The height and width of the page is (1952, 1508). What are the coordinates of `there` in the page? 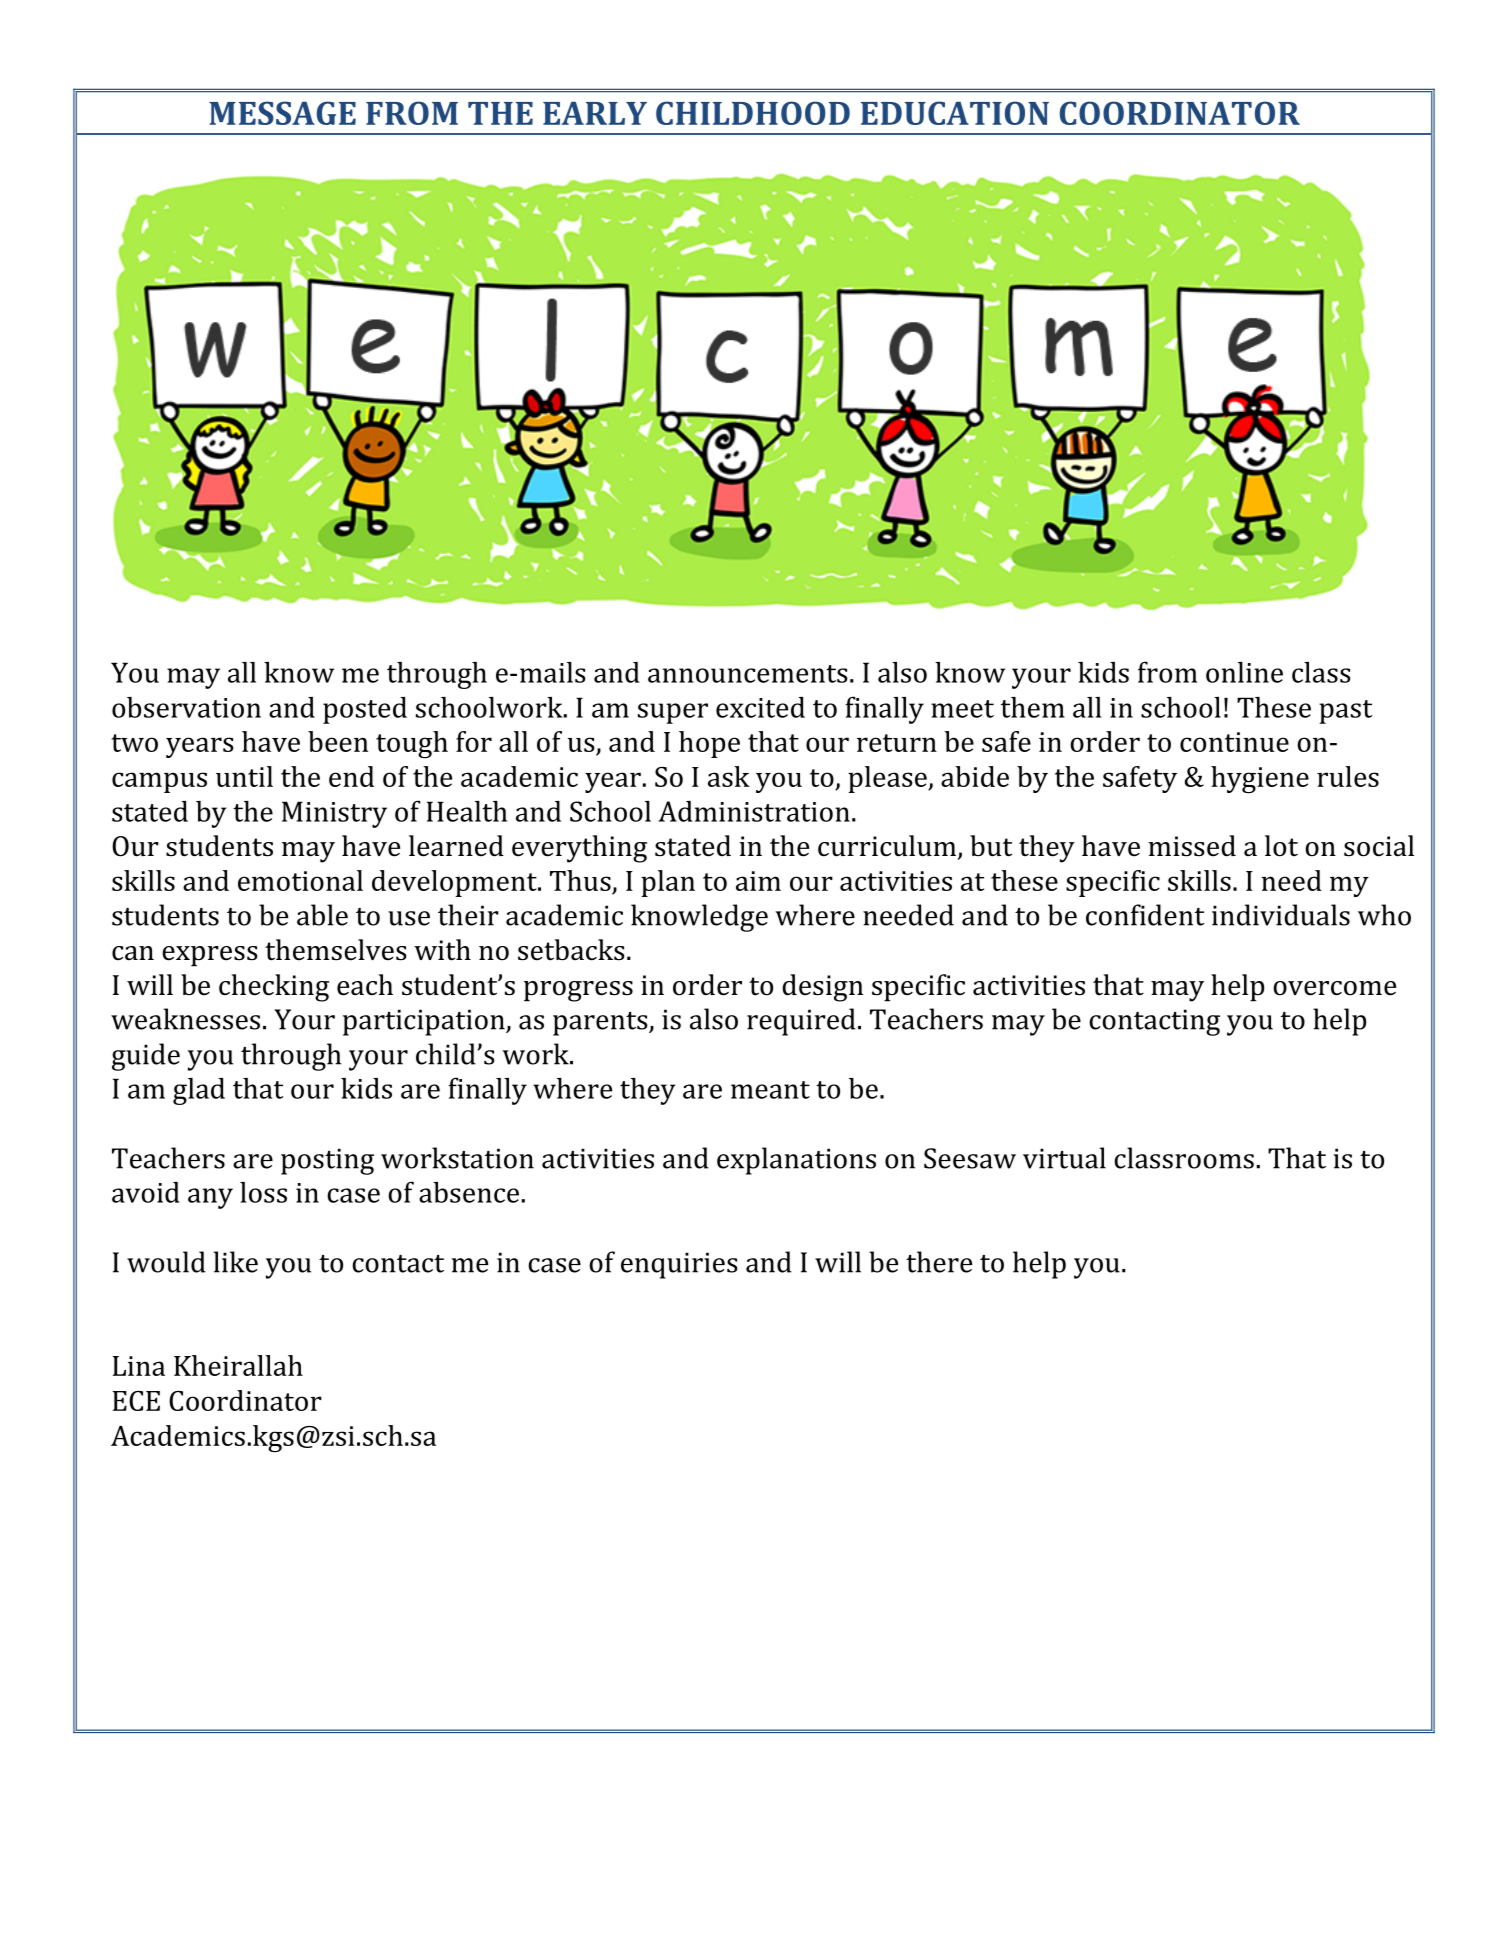 It's located at (939, 1262).
